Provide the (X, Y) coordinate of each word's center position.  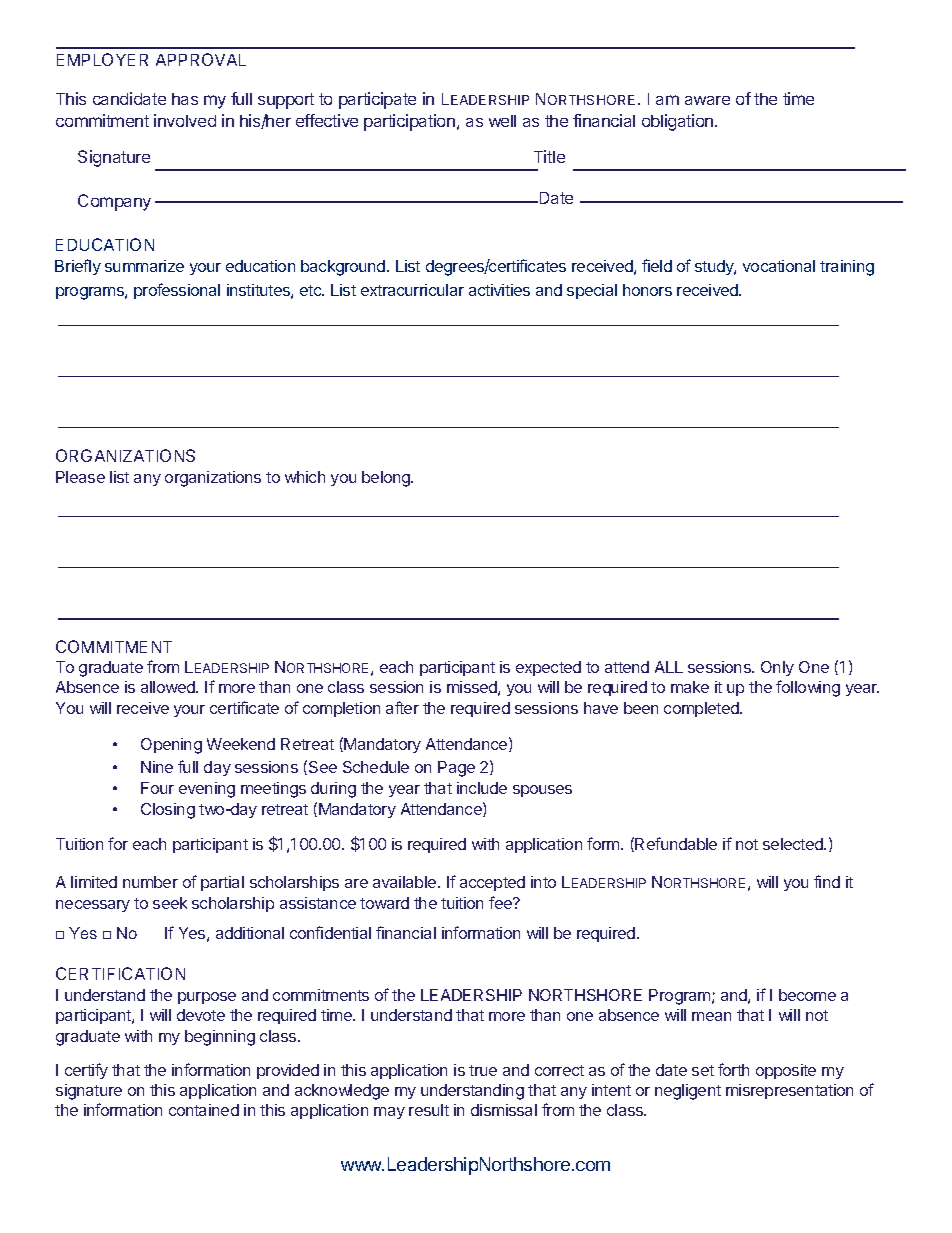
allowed (169, 687)
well (502, 121)
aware (707, 100)
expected (548, 668)
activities (499, 290)
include (482, 788)
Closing (168, 811)
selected (794, 844)
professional (177, 291)
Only (777, 668)
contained (204, 1110)
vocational (779, 266)
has (185, 99)
